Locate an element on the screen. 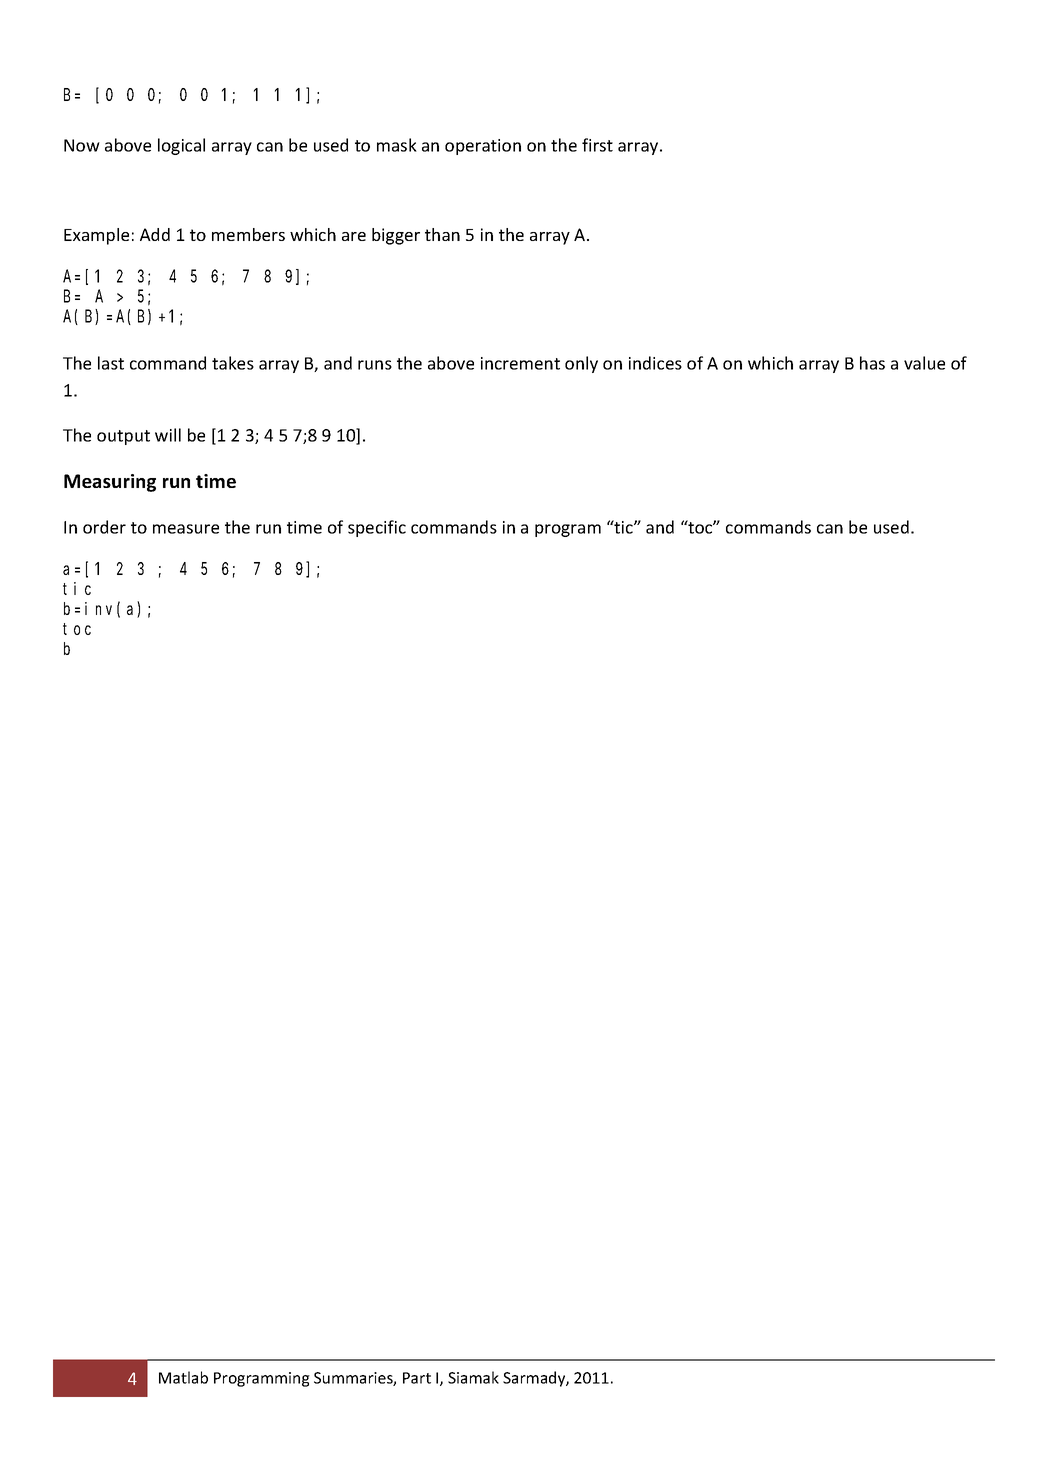  measure is located at coordinates (186, 529).
